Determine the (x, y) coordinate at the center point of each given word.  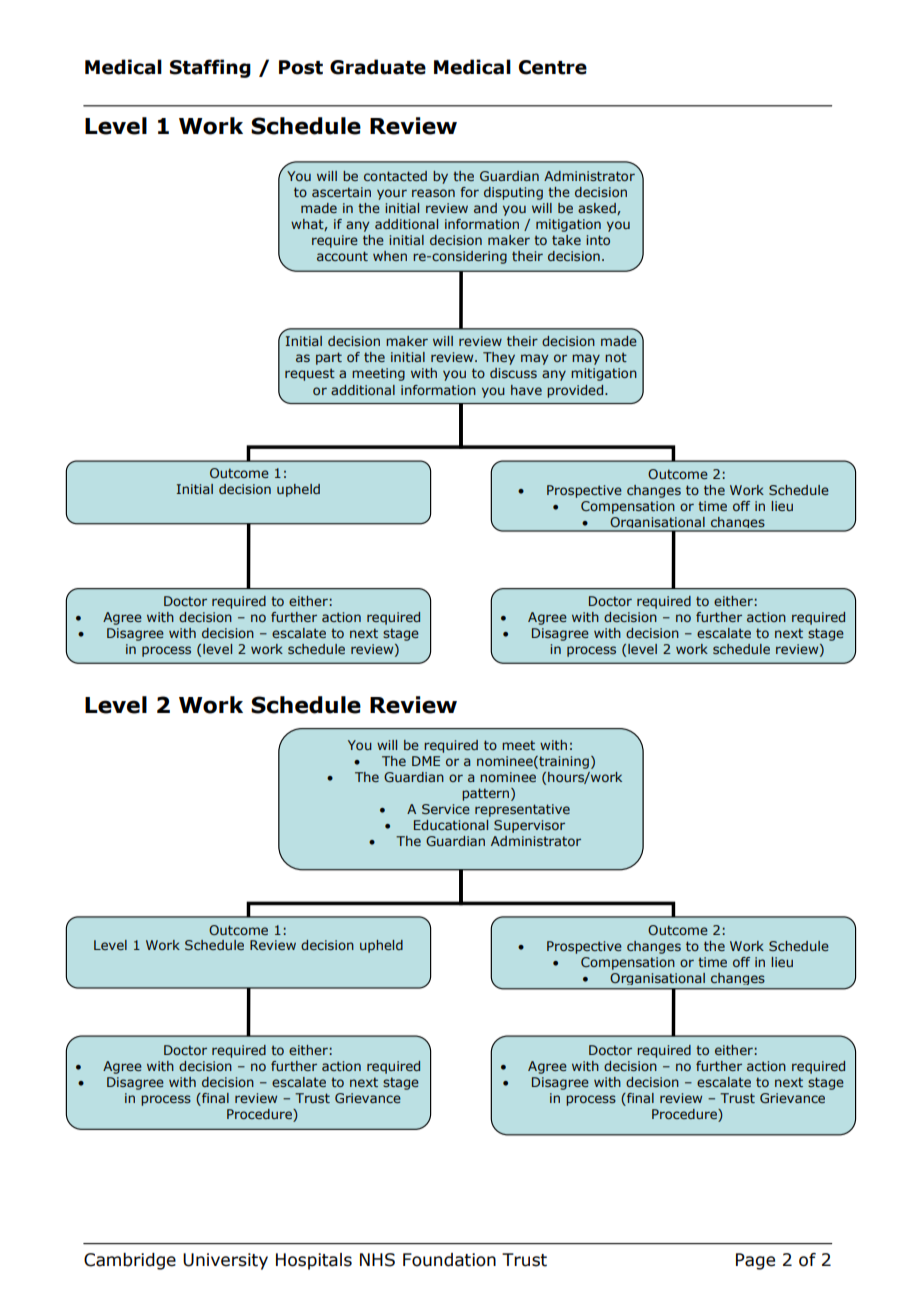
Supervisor (529, 826)
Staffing (210, 68)
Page (755, 1261)
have (526, 390)
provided (576, 391)
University (225, 1261)
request (310, 374)
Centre (553, 67)
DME (426, 761)
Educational (451, 825)
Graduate (378, 67)
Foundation (449, 1260)
